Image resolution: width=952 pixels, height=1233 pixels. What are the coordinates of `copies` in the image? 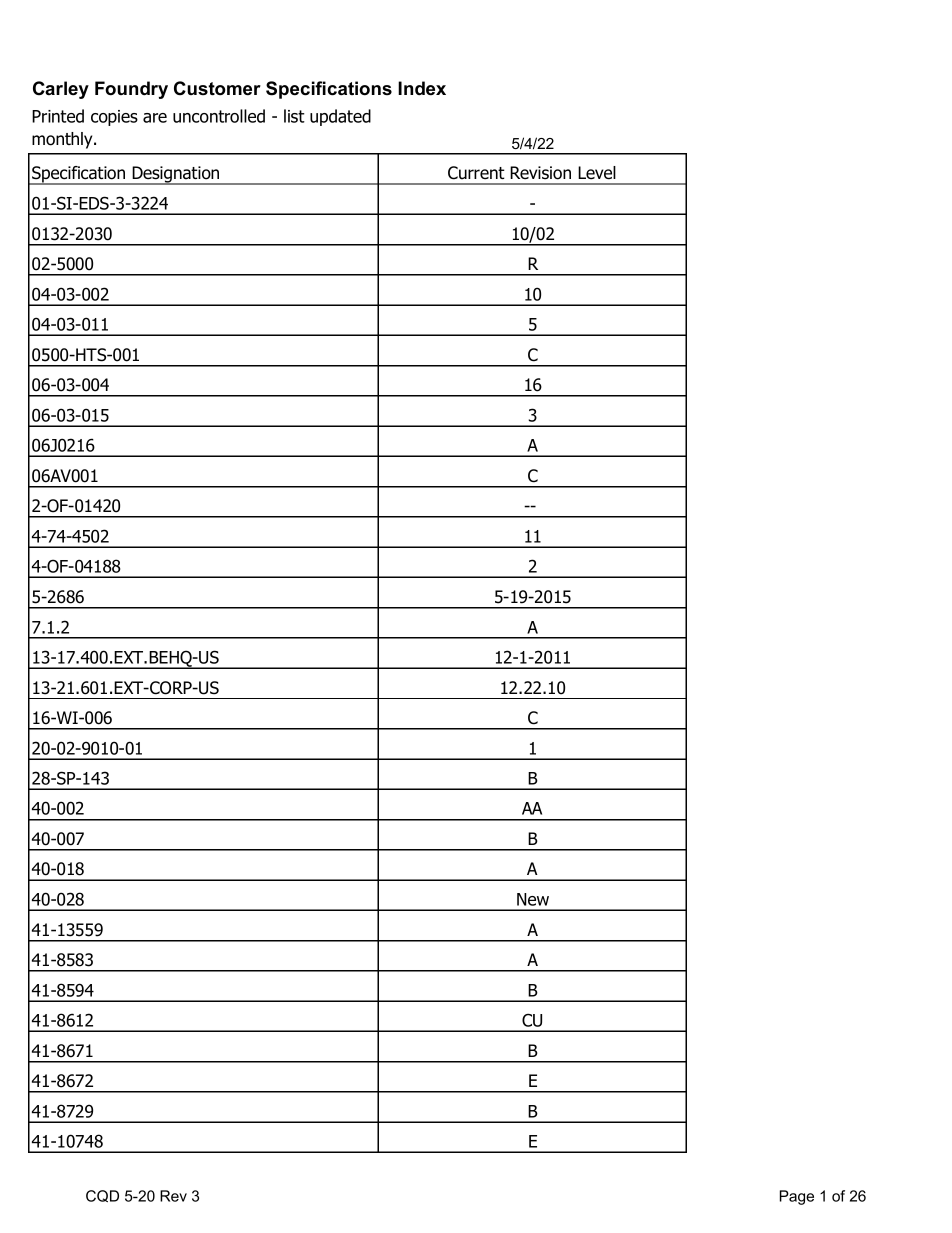 It's located at (114, 118).
